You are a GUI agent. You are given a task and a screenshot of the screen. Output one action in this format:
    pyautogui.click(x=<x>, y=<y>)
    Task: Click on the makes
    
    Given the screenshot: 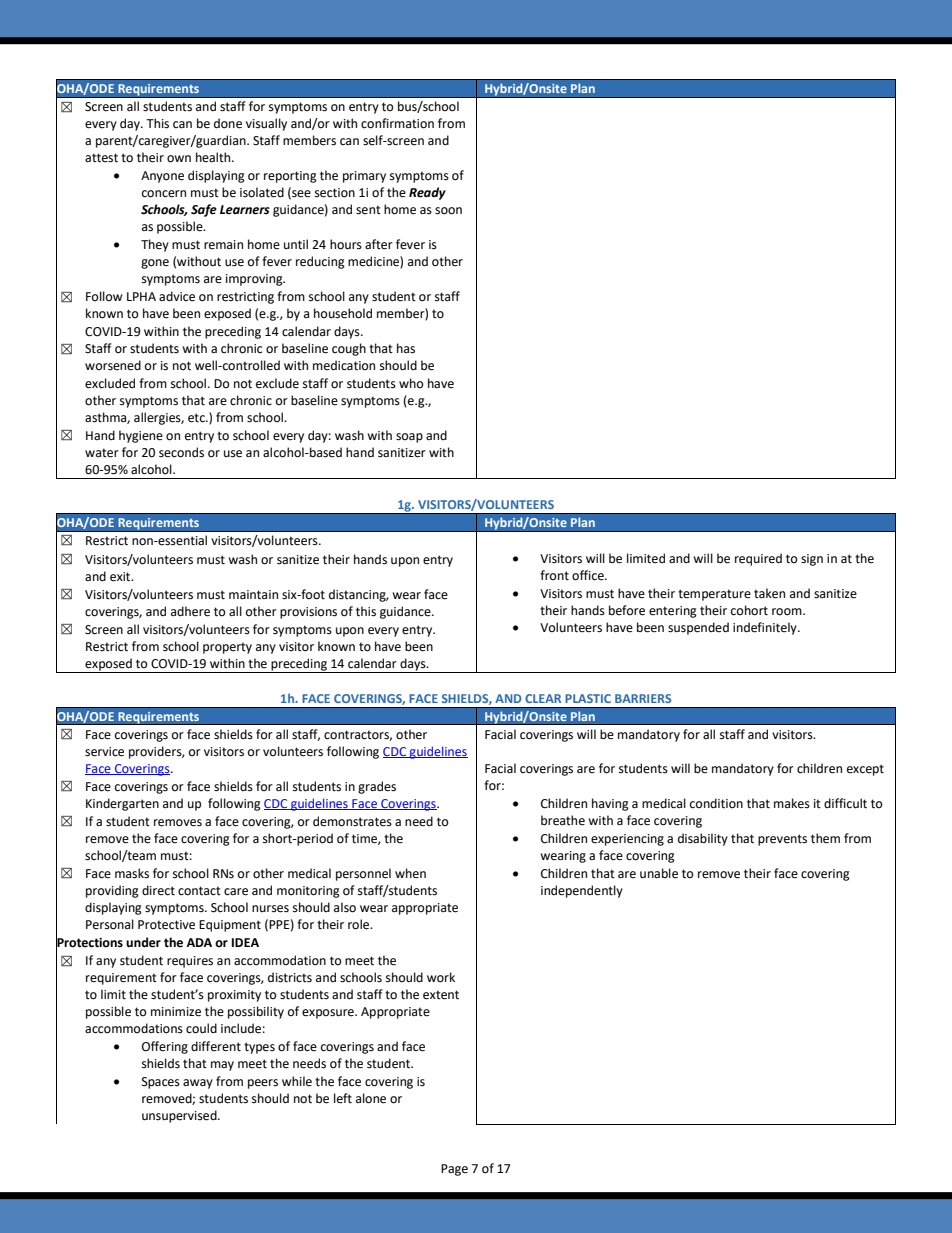 What is the action you would take?
    pyautogui.click(x=792, y=803)
